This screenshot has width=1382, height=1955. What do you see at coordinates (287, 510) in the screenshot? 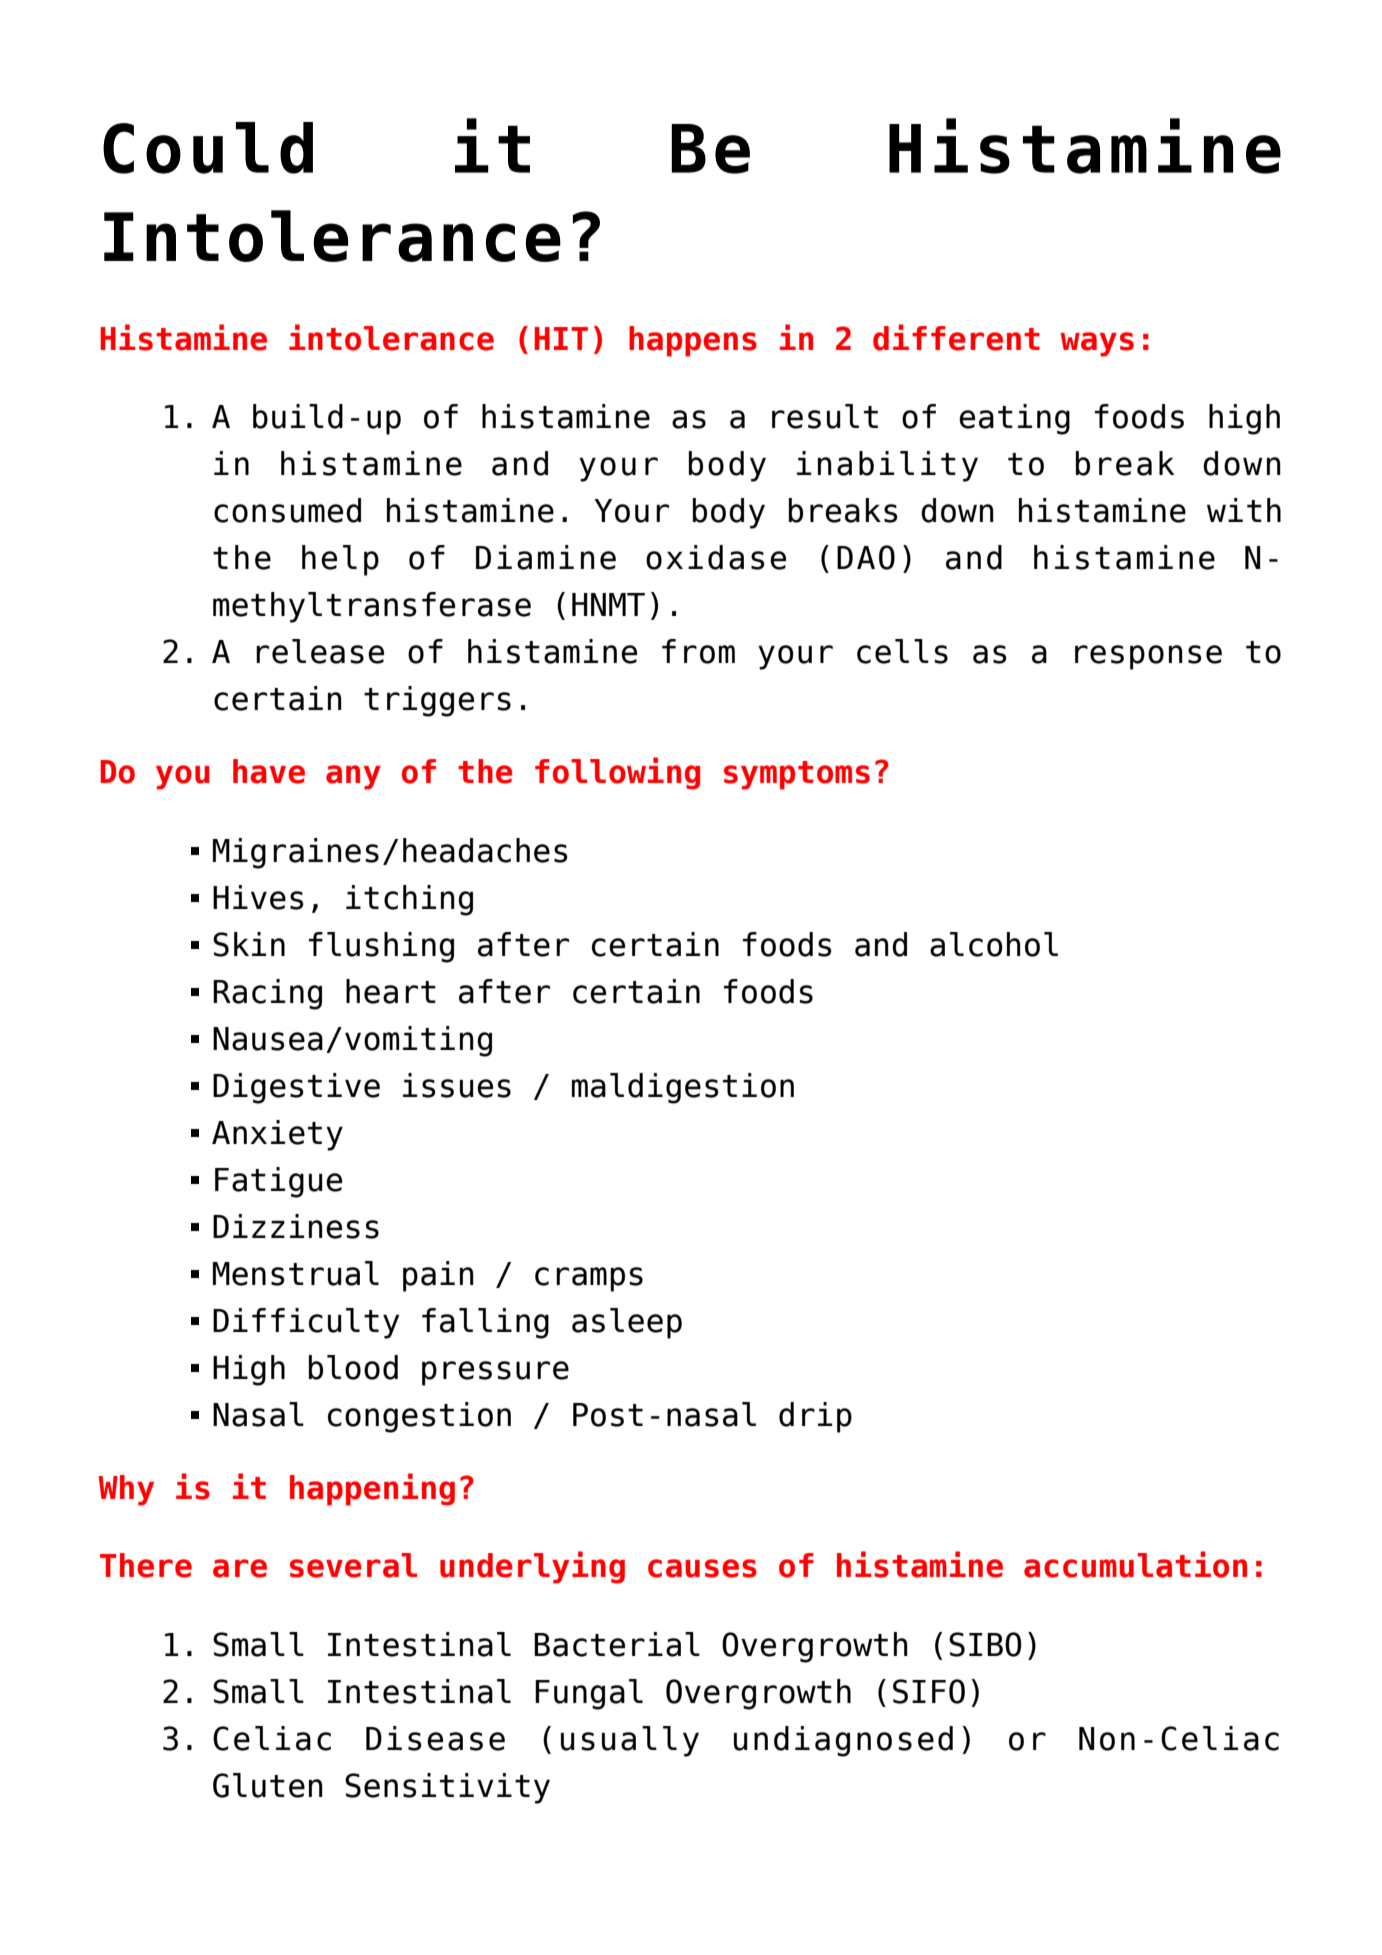
I see `consumed` at bounding box center [287, 510].
